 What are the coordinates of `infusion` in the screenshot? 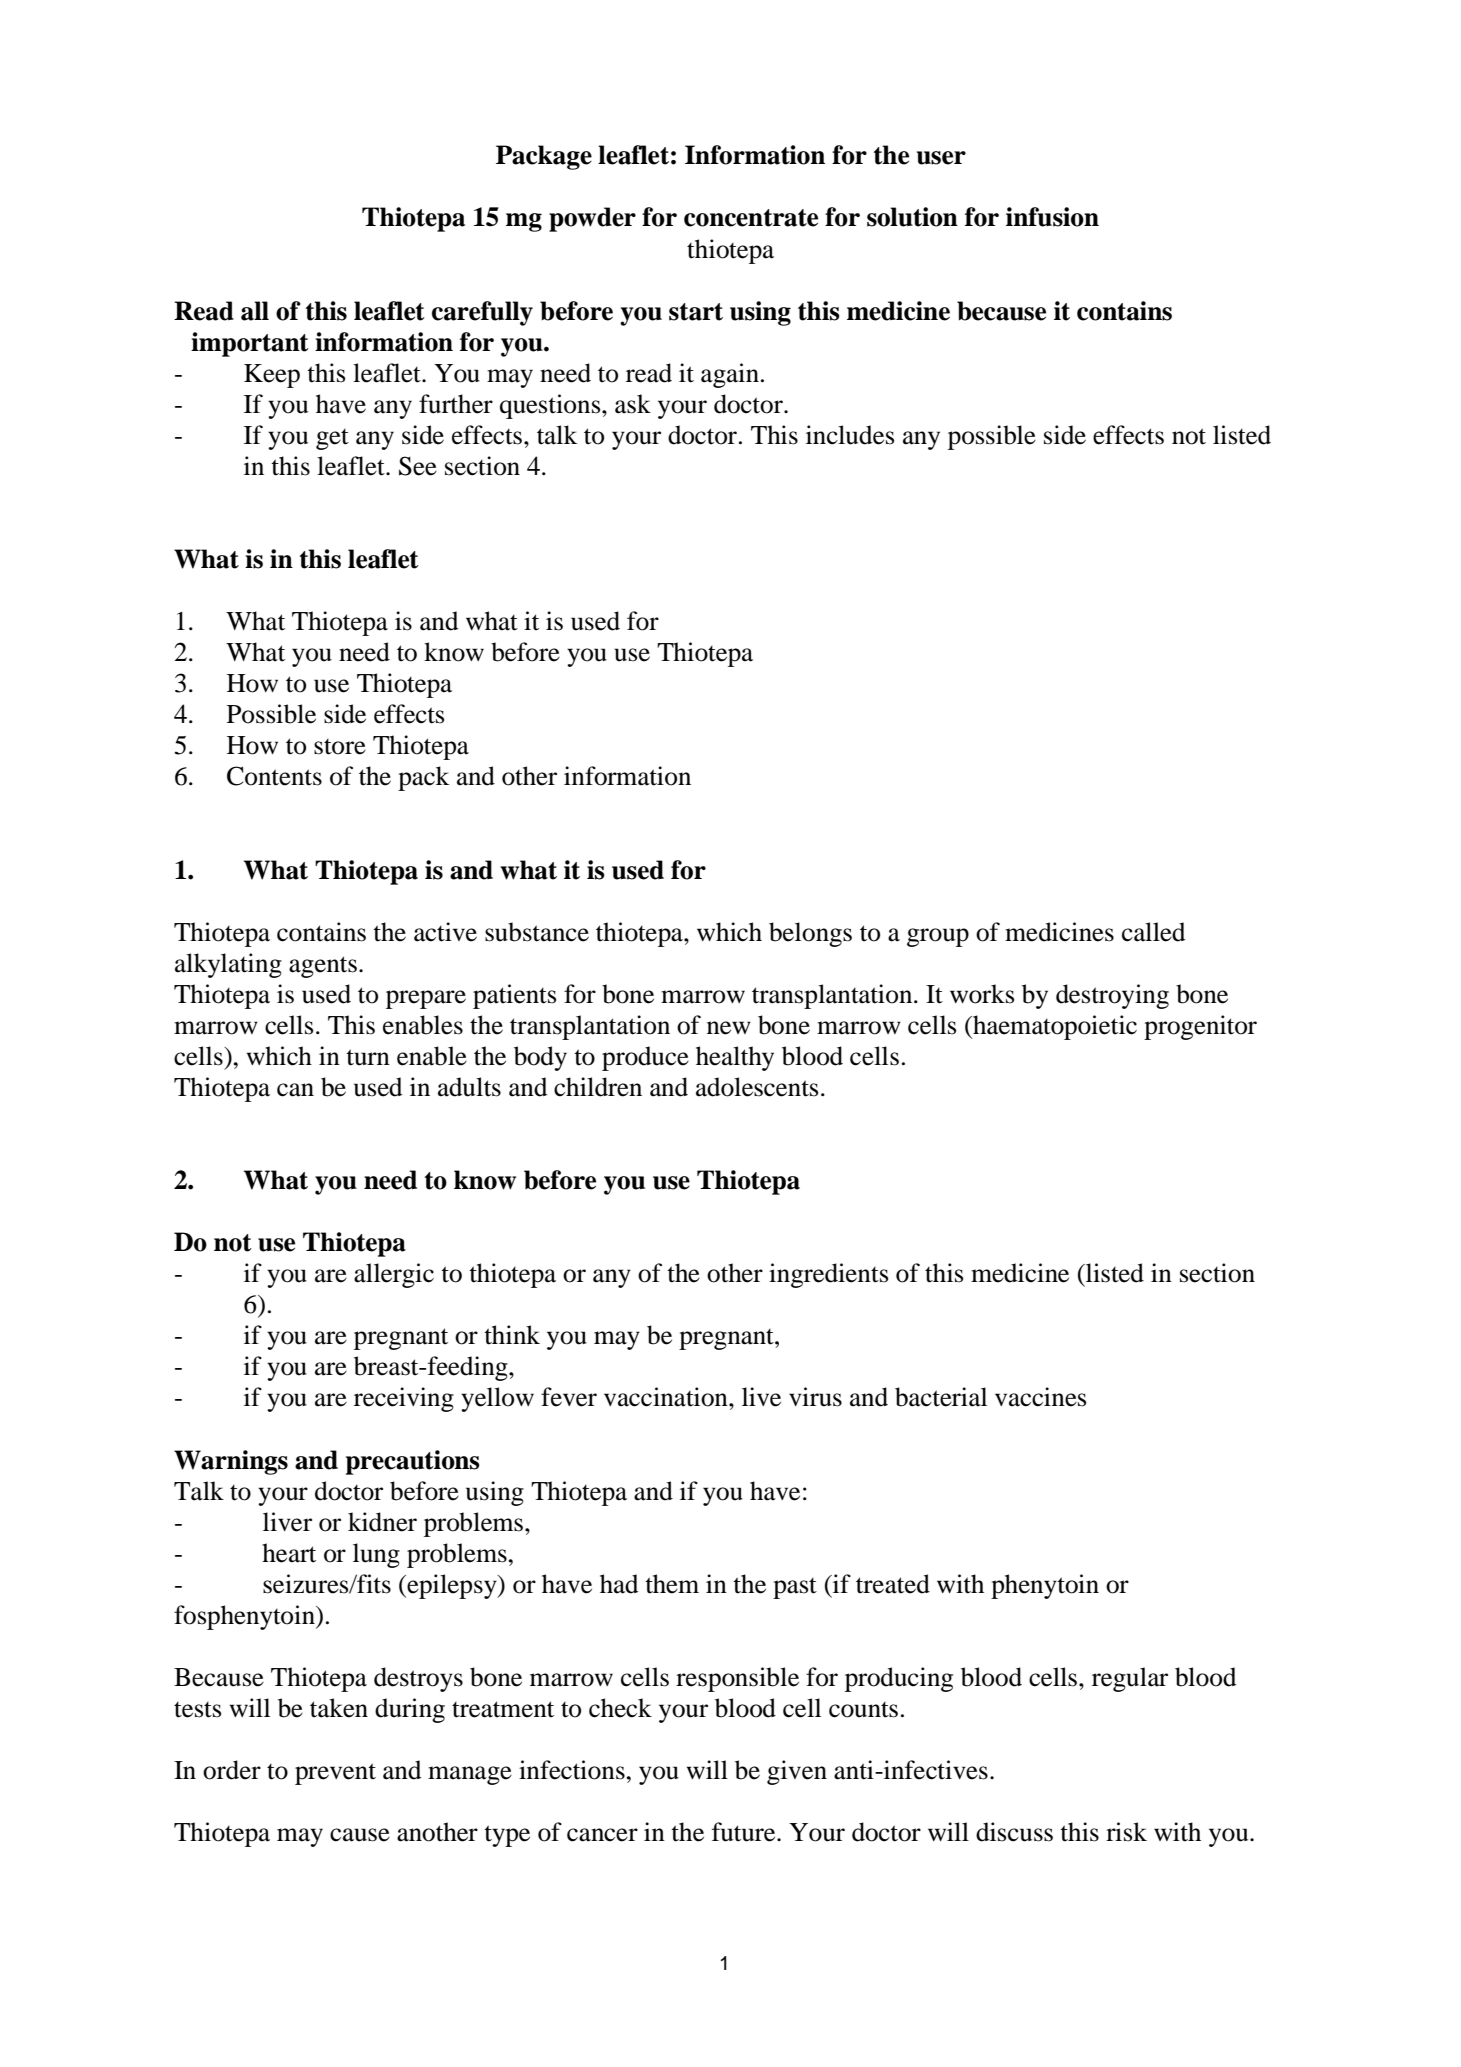 It's located at (1052, 217).
